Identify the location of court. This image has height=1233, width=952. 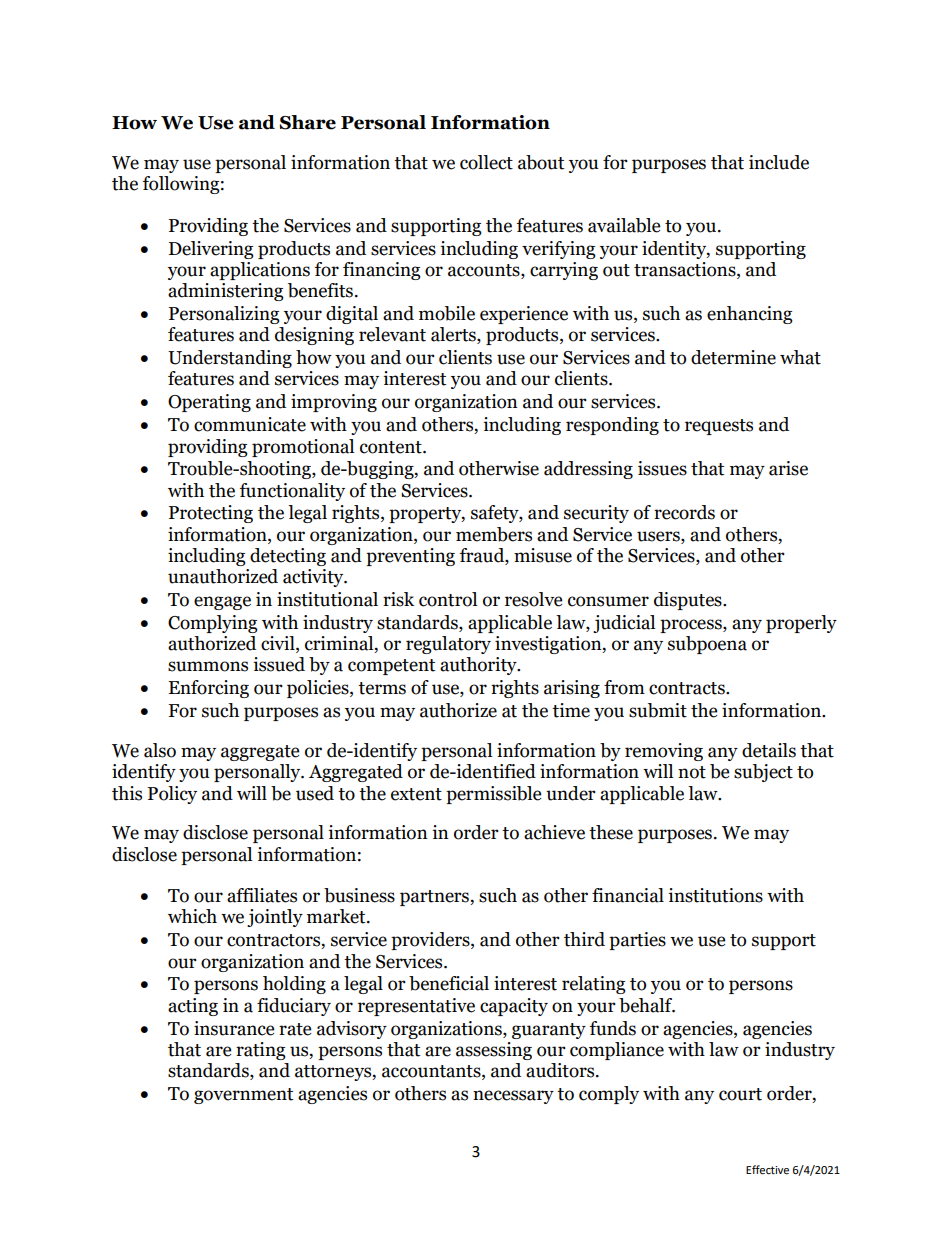
(740, 1094).
